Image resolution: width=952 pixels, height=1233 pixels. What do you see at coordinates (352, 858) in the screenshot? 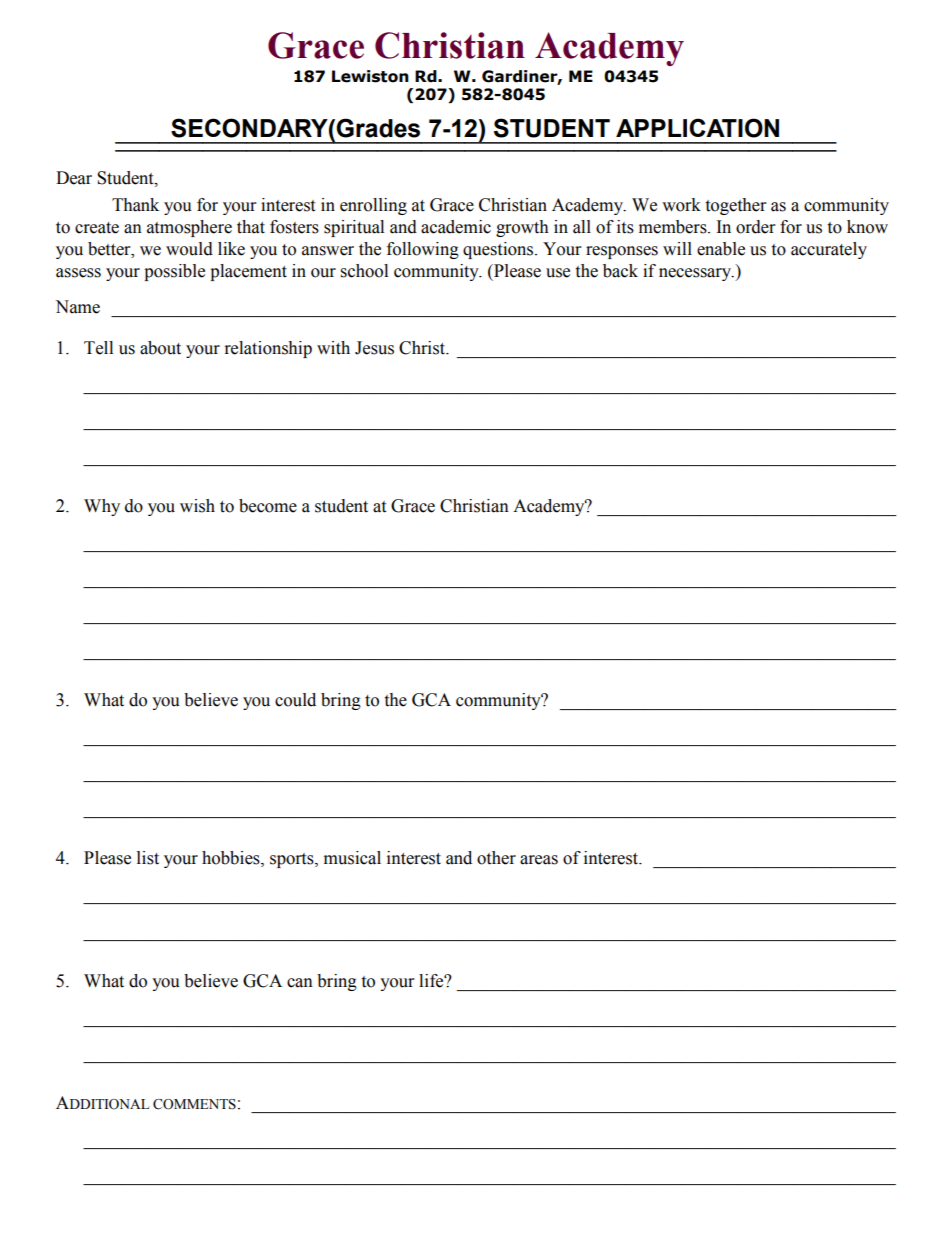
I see `musical` at bounding box center [352, 858].
